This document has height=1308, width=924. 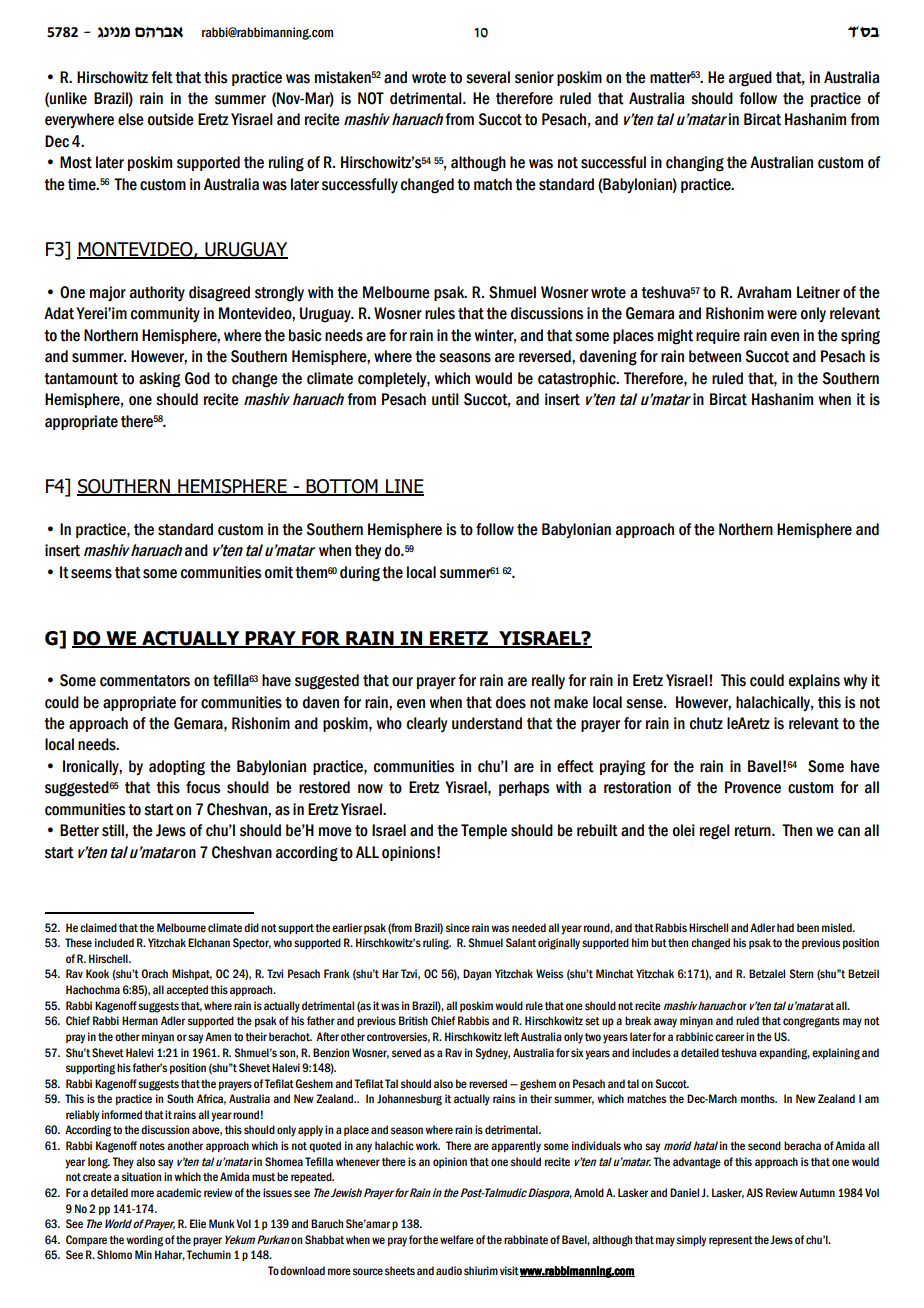 What do you see at coordinates (488, 77) in the document?
I see `several` at bounding box center [488, 77].
